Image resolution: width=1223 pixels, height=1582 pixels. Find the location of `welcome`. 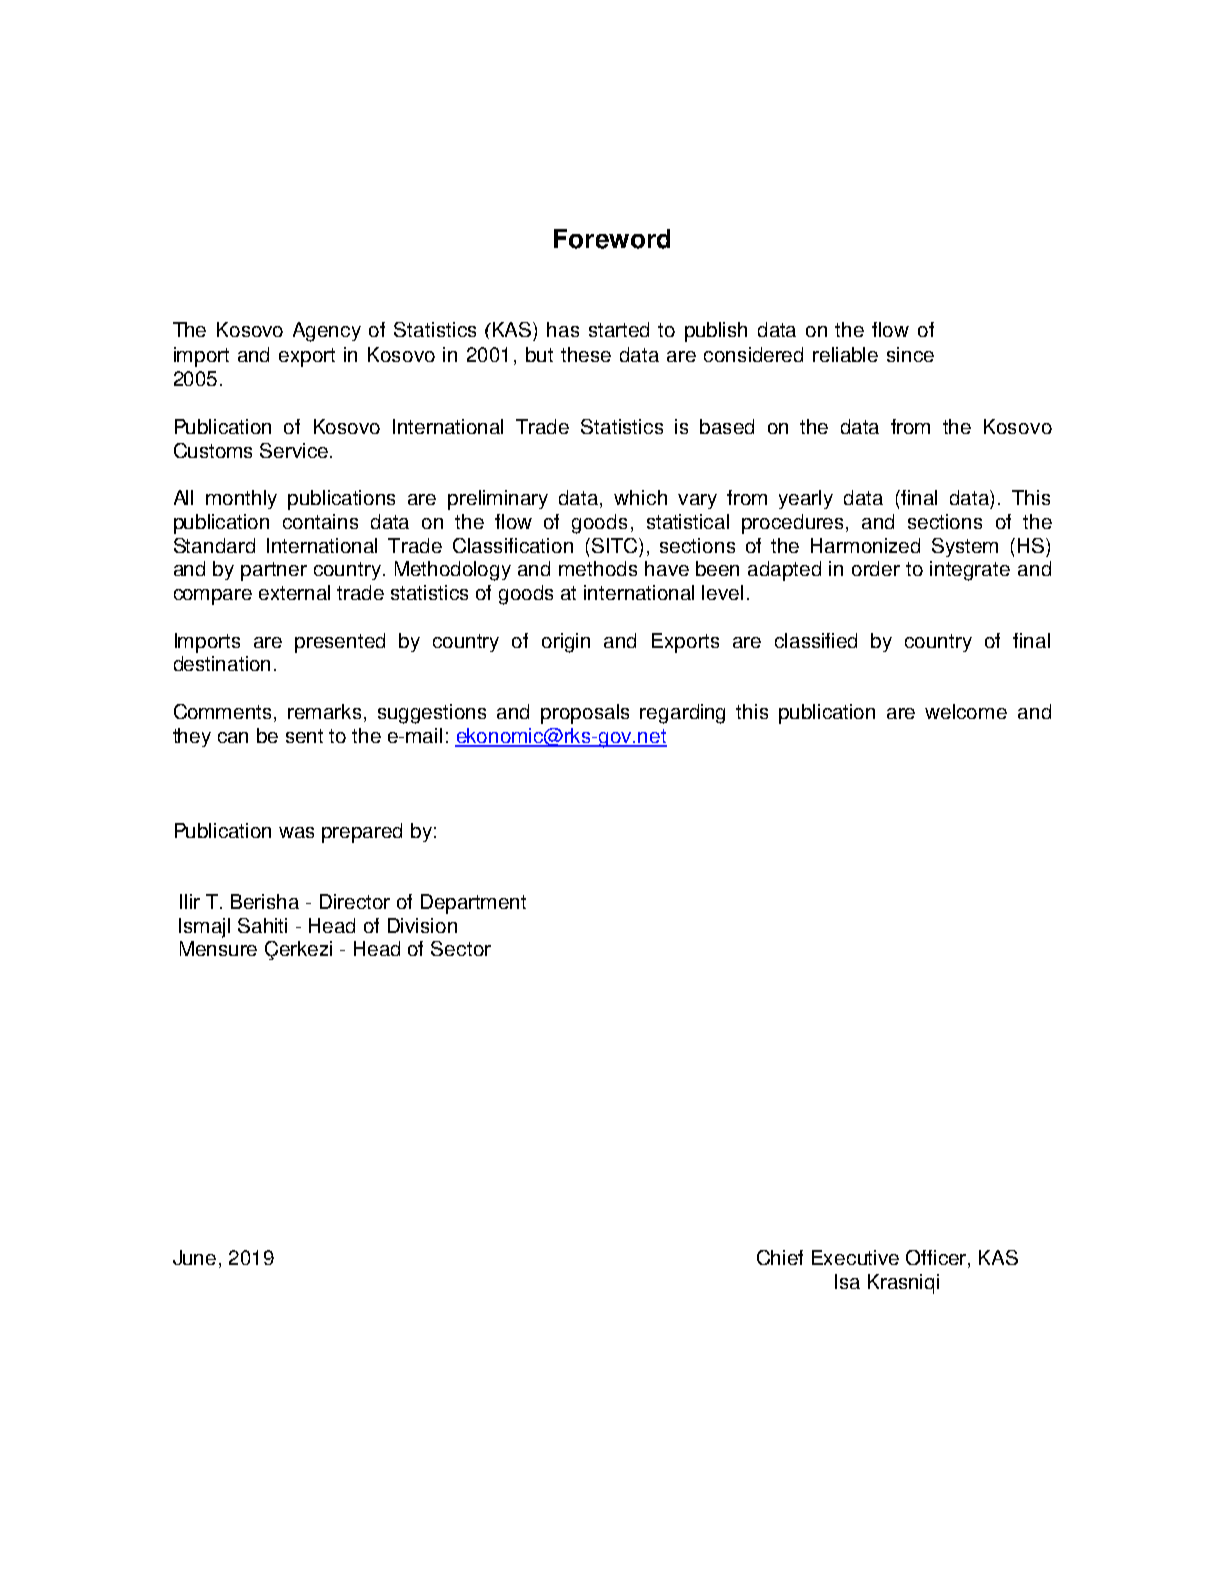

welcome is located at coordinates (966, 711).
